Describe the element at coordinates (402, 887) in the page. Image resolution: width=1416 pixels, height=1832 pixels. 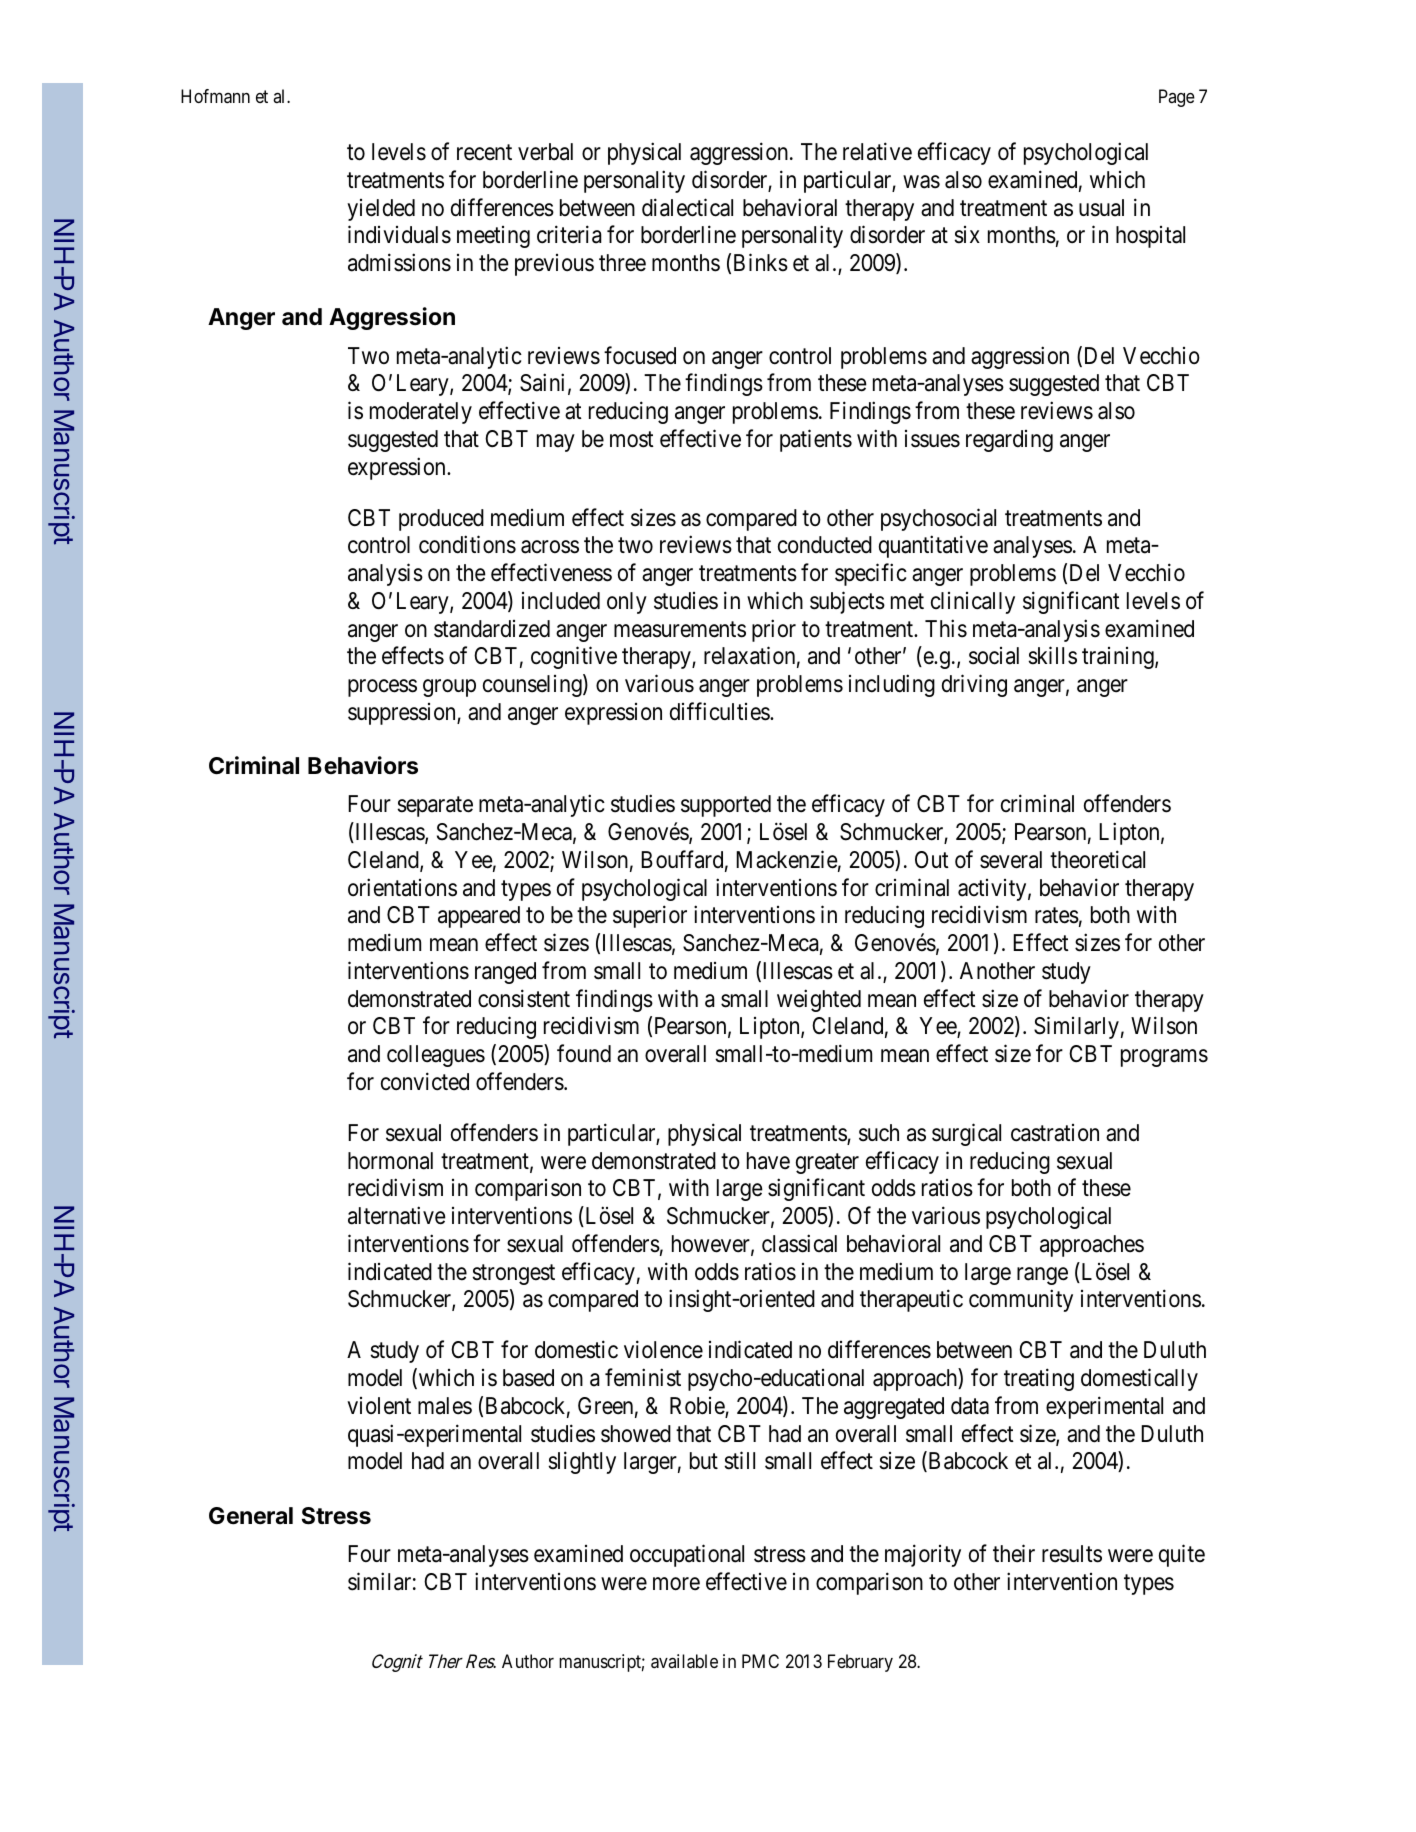
I see `orientations` at that location.
